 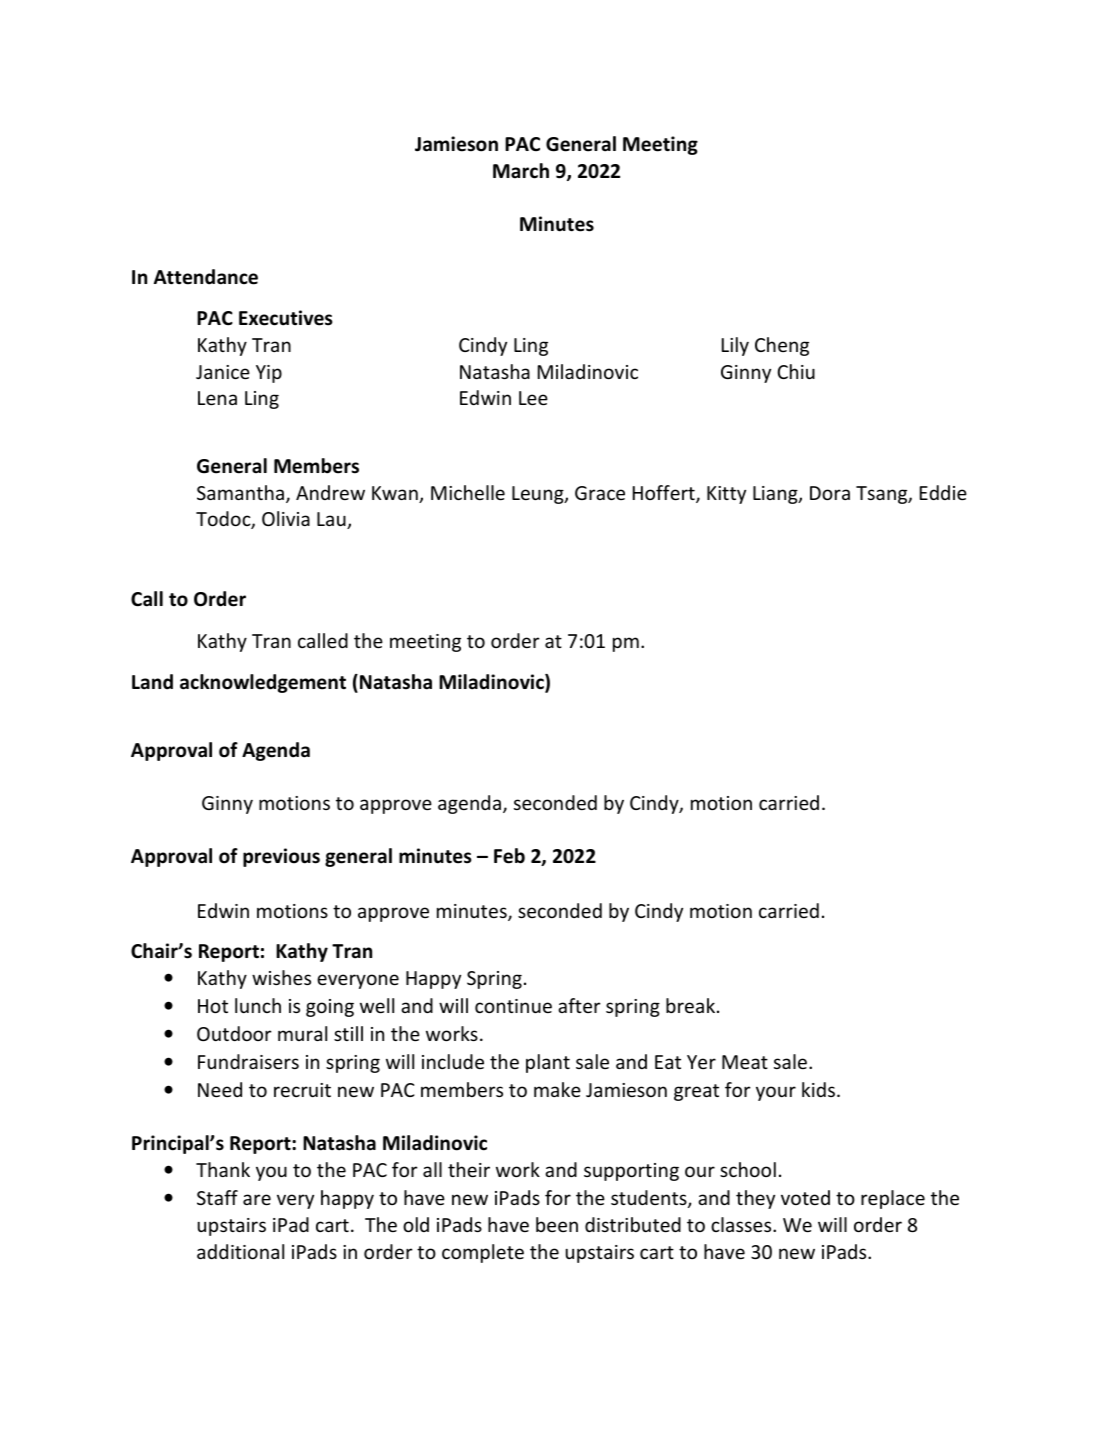 I want to click on Dora, so click(x=830, y=493).
